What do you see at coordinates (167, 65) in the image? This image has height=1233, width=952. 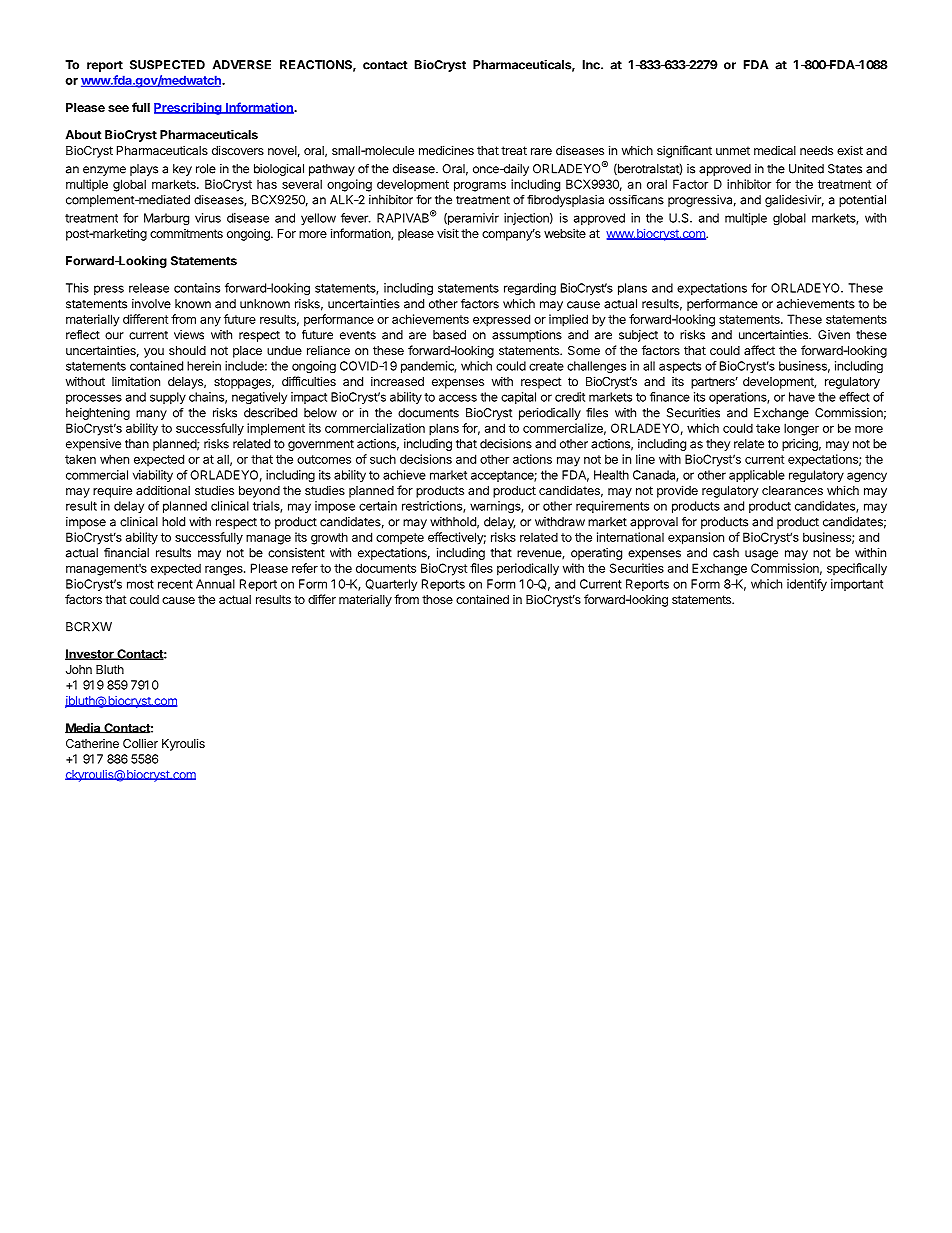 I see `SUSPECTED` at bounding box center [167, 65].
